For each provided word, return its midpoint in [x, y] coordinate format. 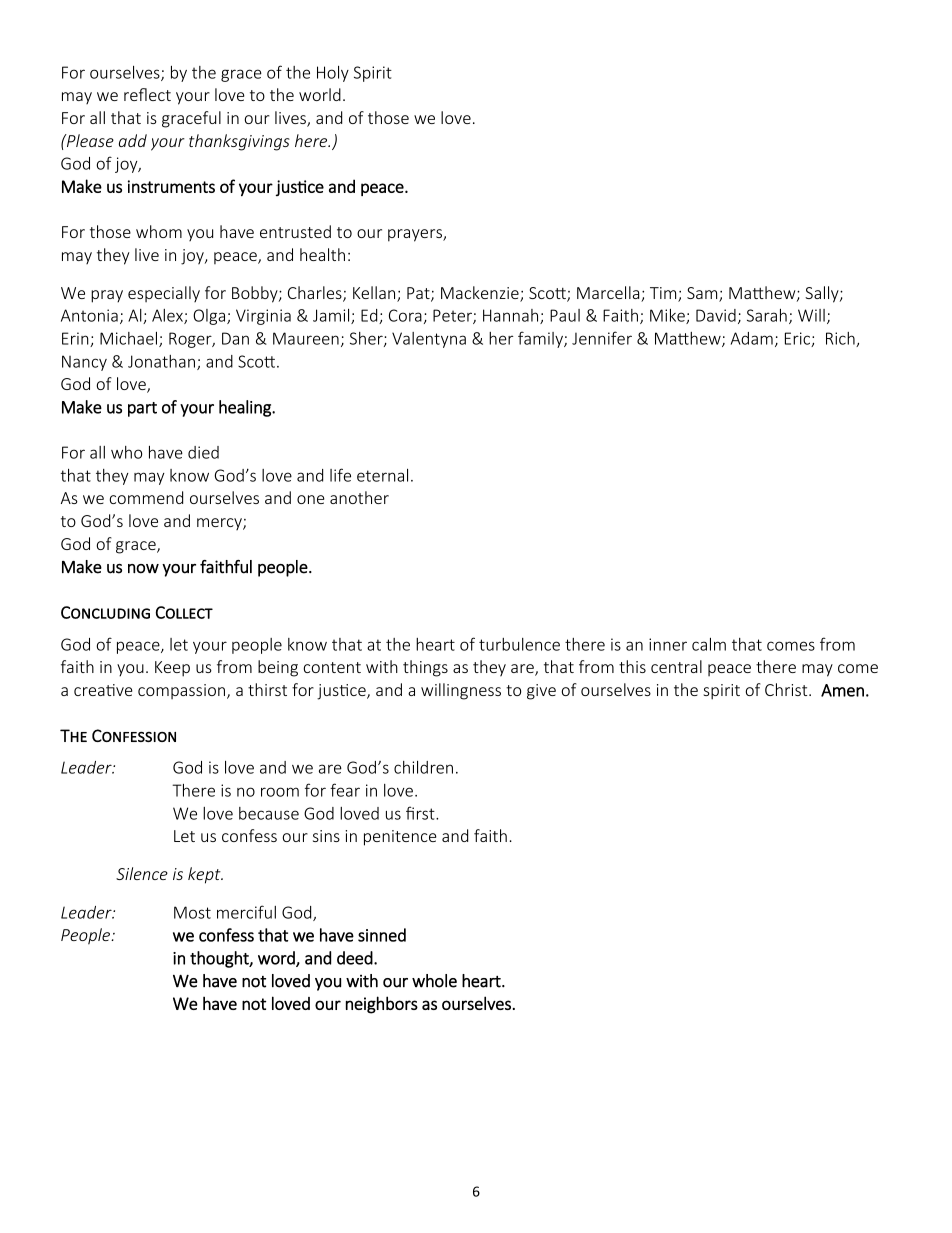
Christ [787, 689]
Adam [752, 338]
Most [192, 912]
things [425, 668]
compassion [183, 691]
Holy [333, 74]
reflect [147, 94]
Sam [703, 294]
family [541, 339]
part [142, 409]
